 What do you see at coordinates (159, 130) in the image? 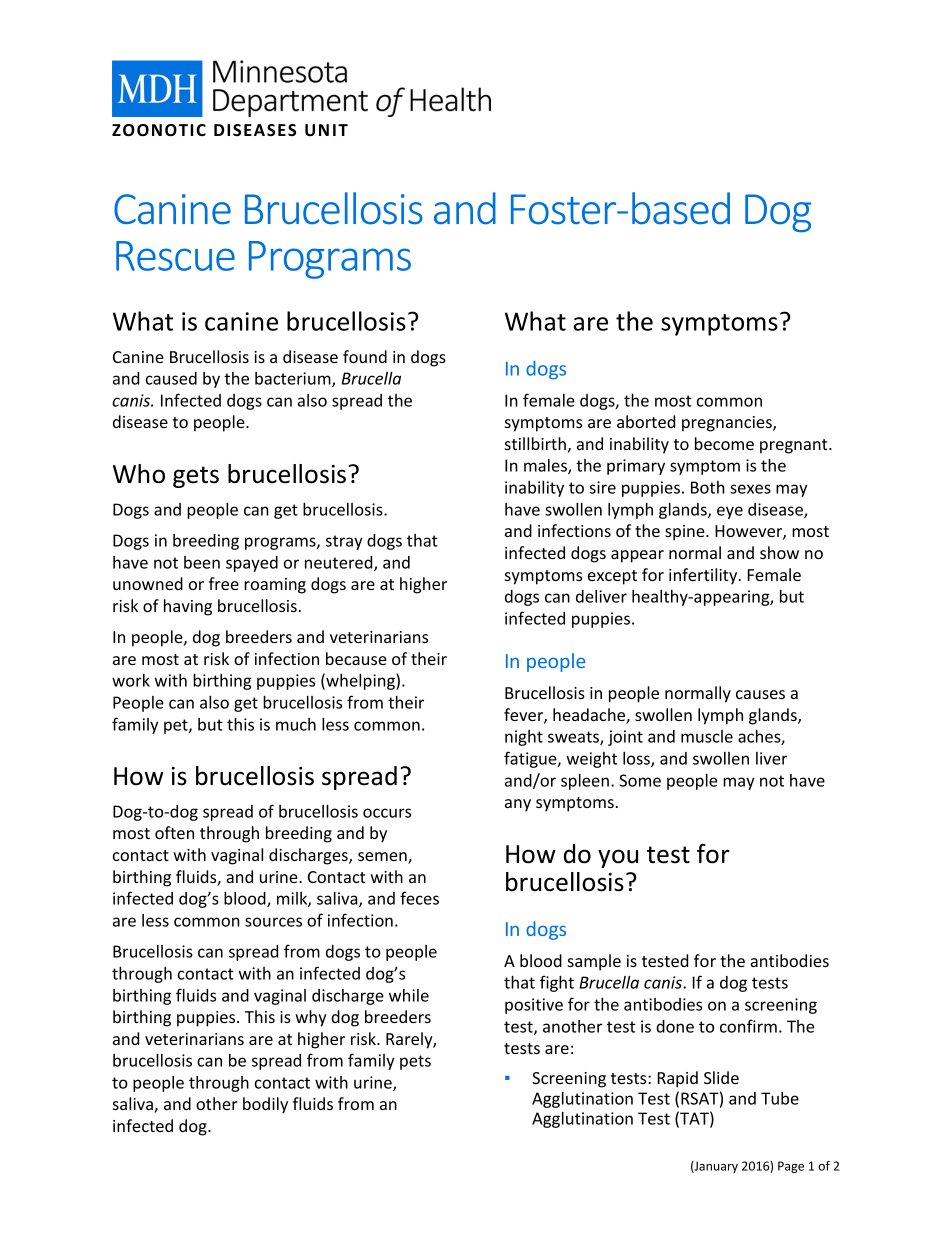
I see `ZOONOTIC` at bounding box center [159, 130].
